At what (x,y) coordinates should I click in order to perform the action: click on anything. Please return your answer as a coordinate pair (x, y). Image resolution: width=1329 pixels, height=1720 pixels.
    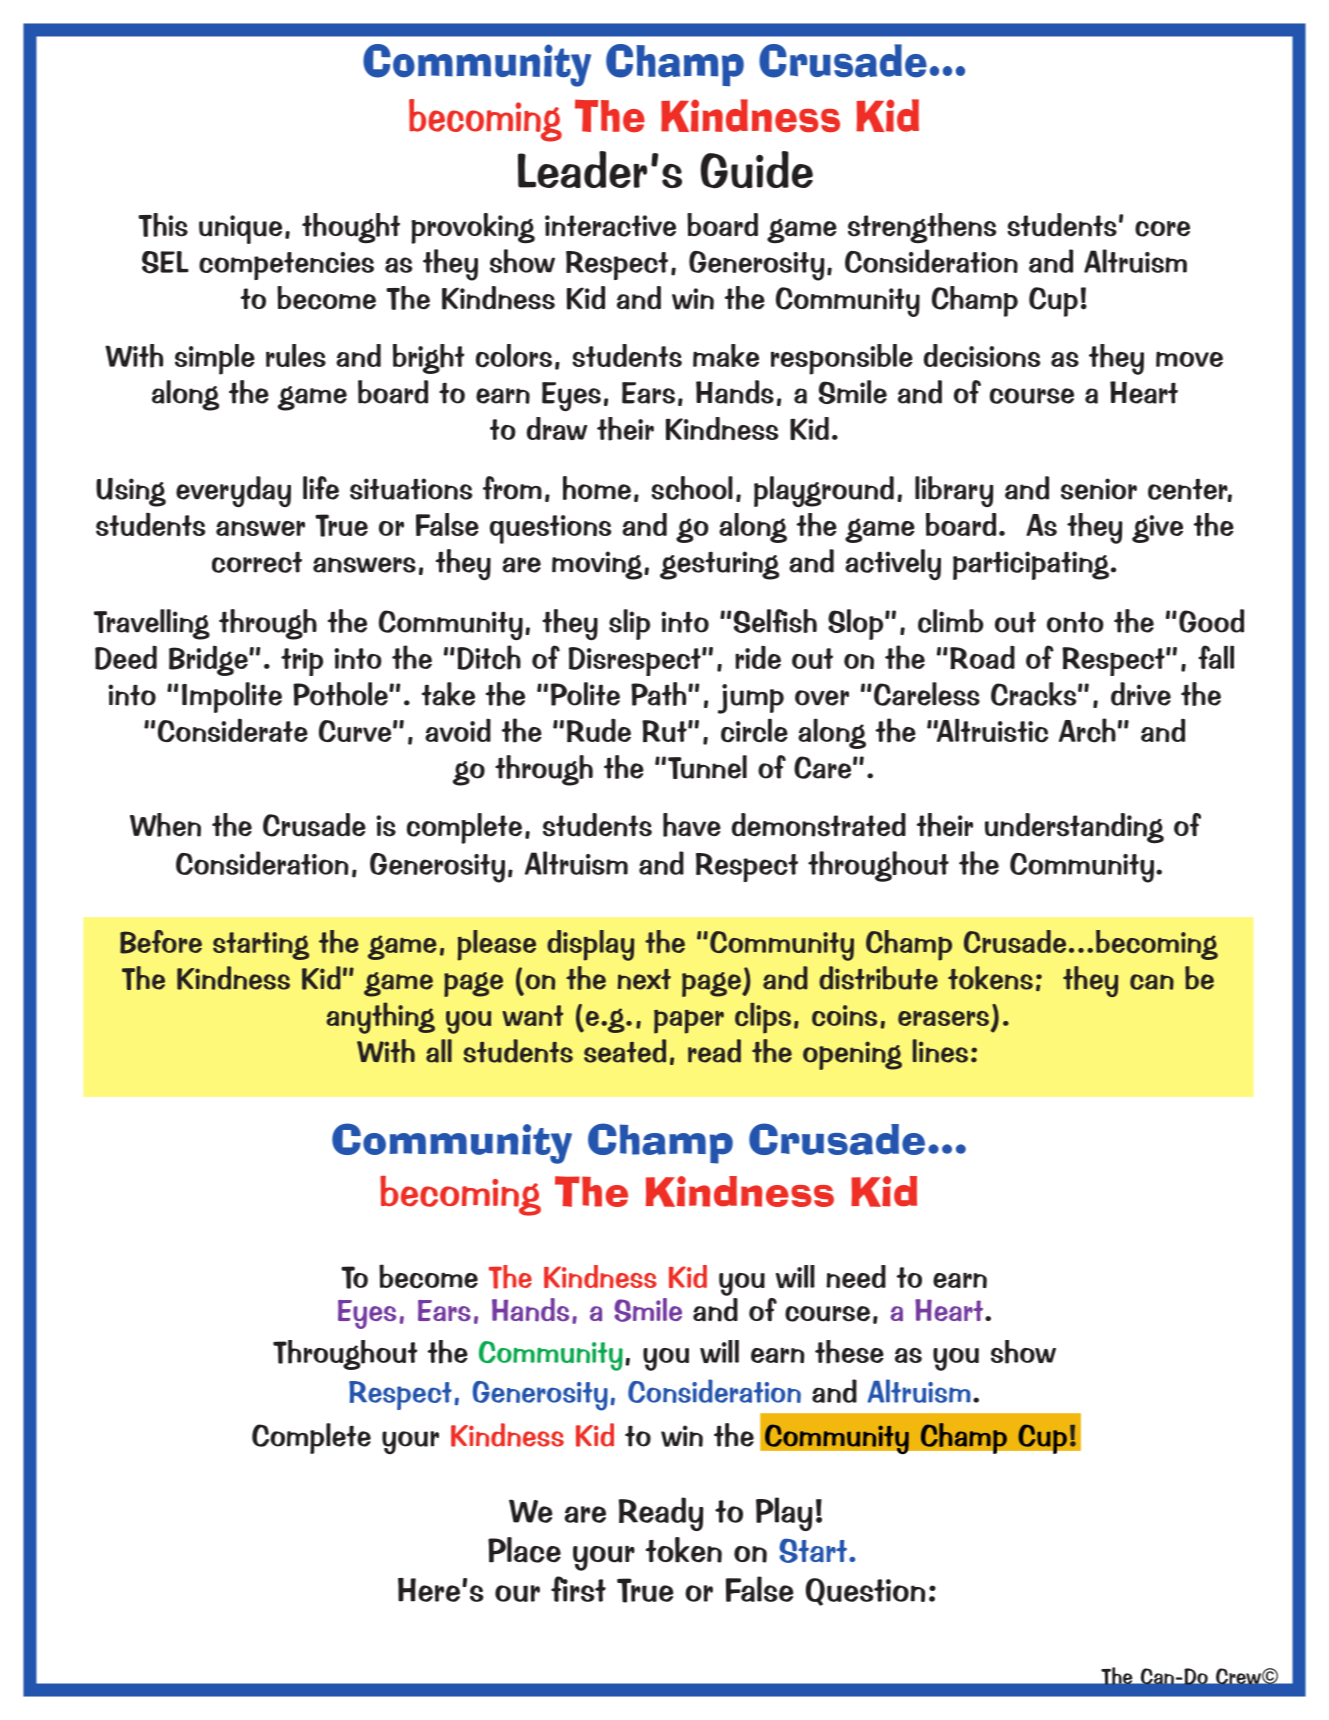
    Looking at the image, I should click on (380, 1018).
